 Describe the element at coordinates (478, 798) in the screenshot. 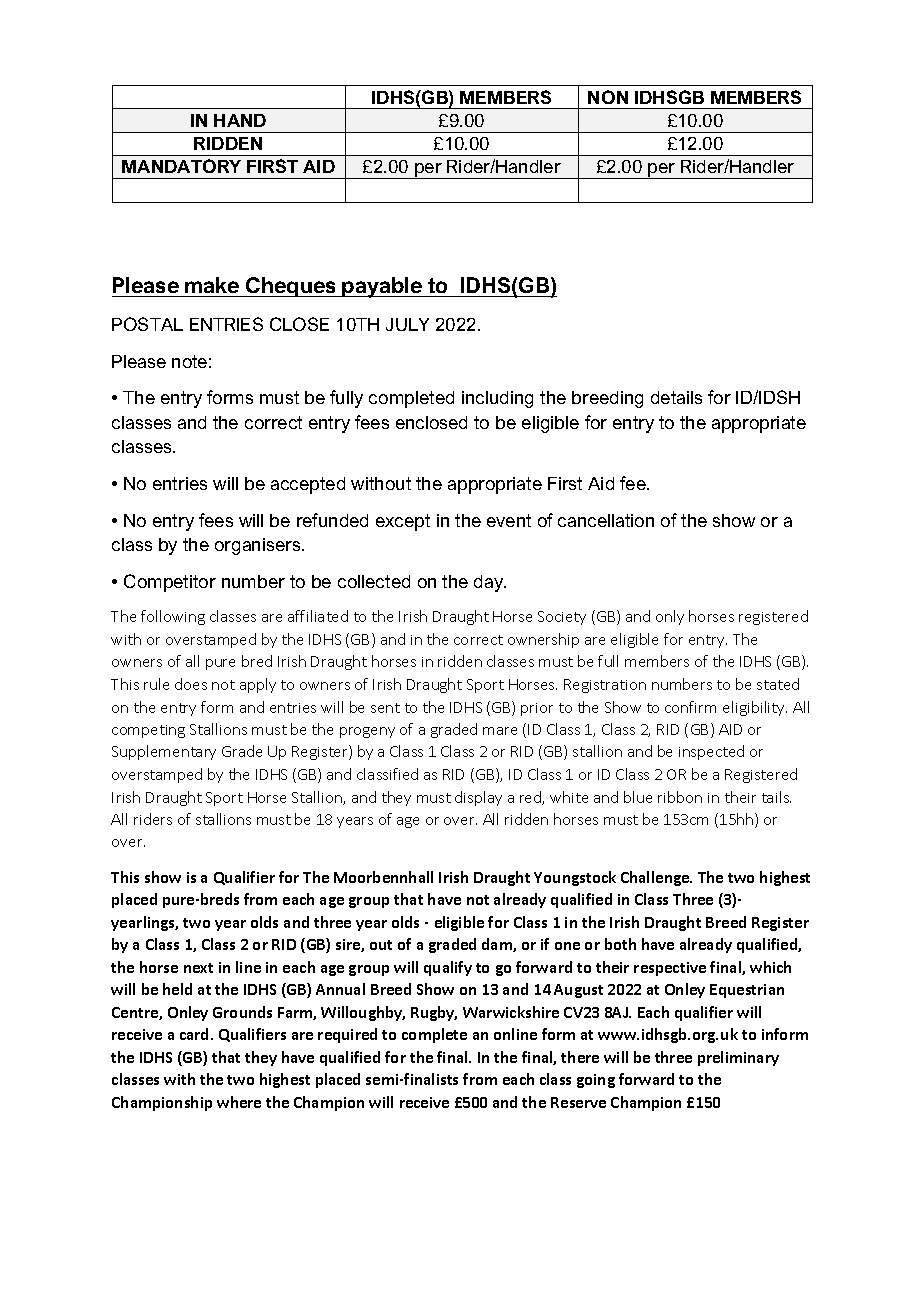

I see `display` at that location.
